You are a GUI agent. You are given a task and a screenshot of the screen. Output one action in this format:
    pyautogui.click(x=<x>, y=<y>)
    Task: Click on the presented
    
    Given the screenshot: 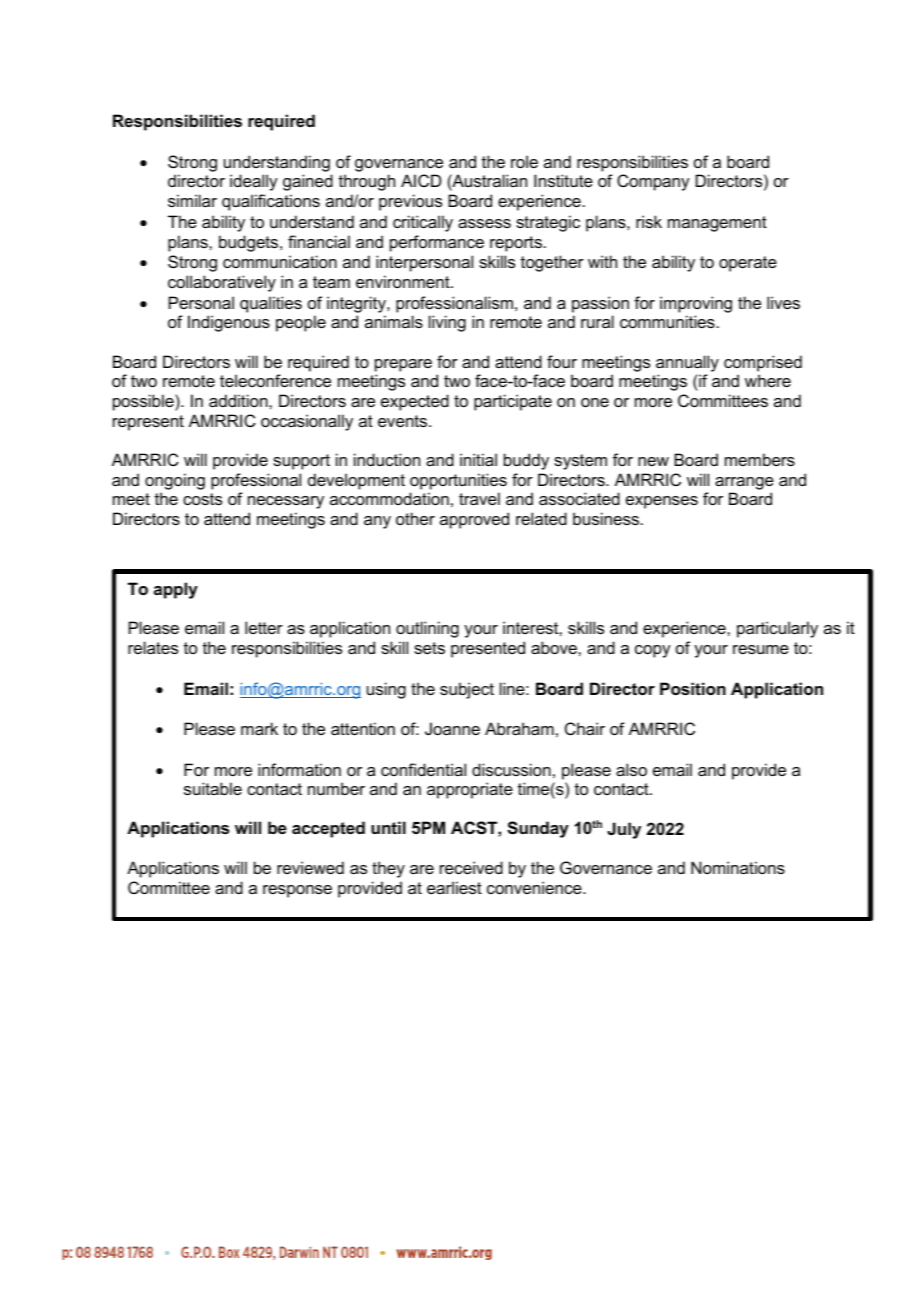 What is the action you would take?
    pyautogui.click(x=488, y=649)
